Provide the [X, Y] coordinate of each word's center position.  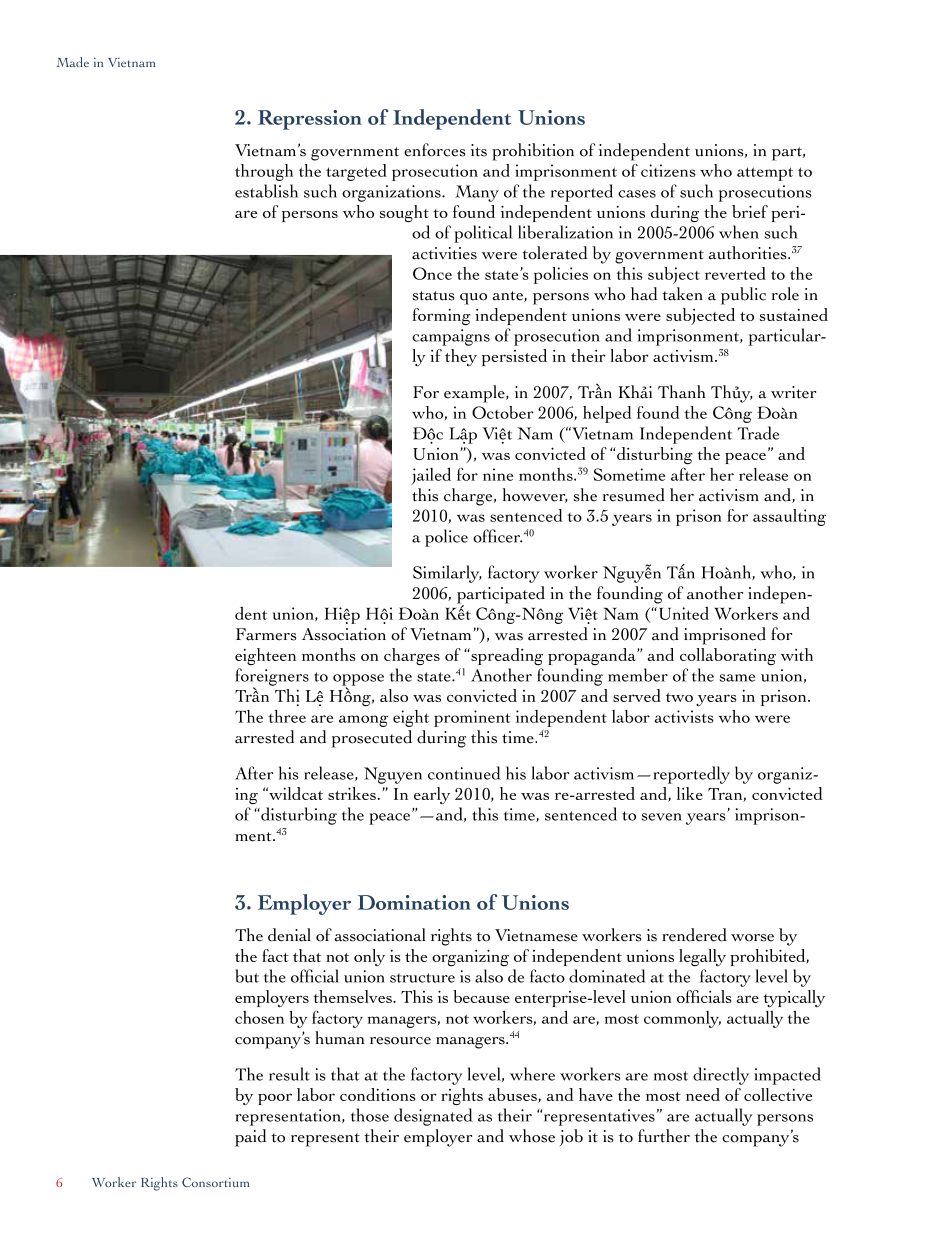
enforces [435, 150]
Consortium [215, 1182]
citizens [668, 170]
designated [433, 1117]
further [664, 1136]
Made [73, 62]
